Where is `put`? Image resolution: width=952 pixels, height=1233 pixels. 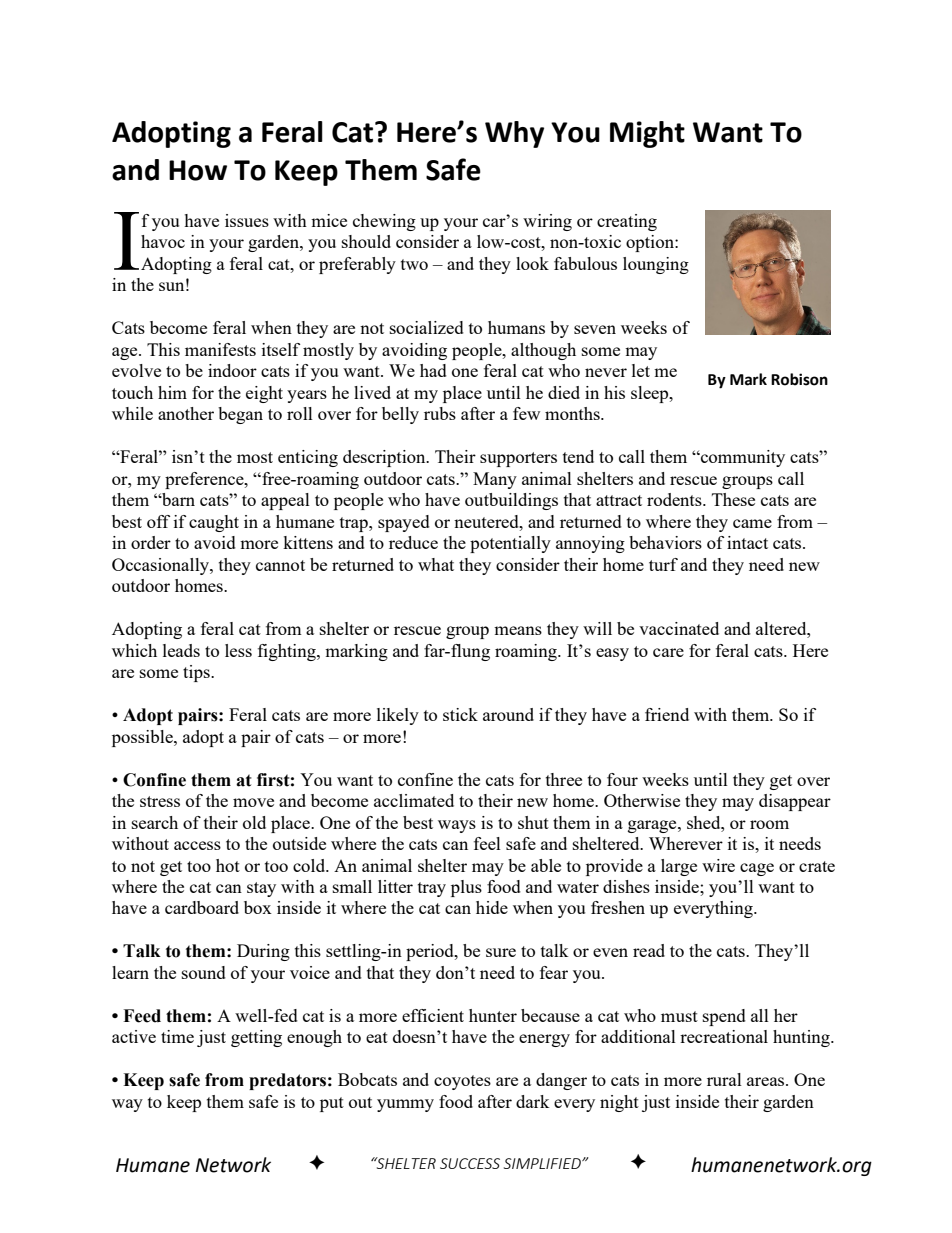
put is located at coordinates (332, 1104).
